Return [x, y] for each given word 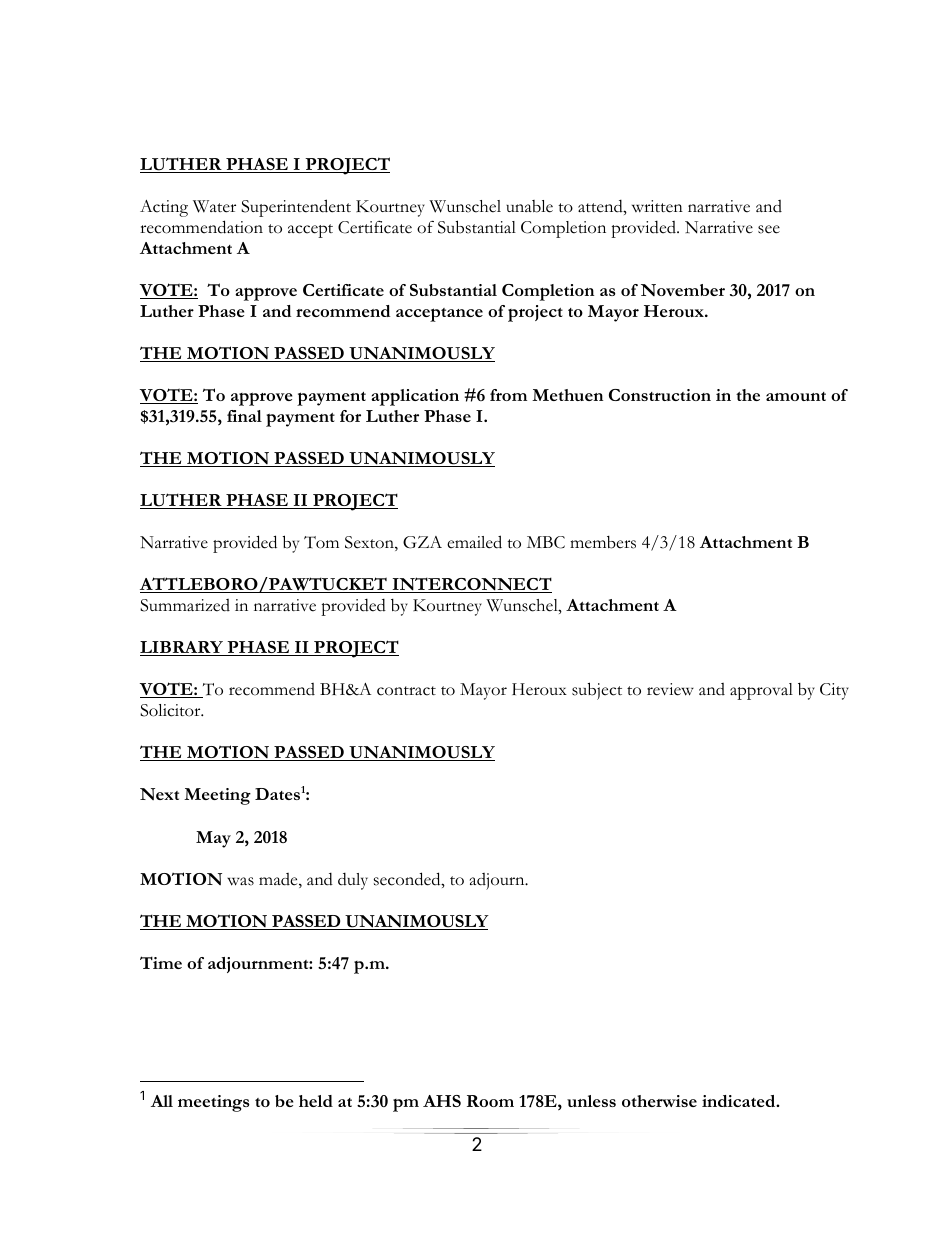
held [316, 1101]
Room [490, 1101]
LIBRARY [182, 648]
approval [761, 691]
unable [529, 206]
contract [406, 691]
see [769, 229]
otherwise [659, 1101]
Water [214, 206]
